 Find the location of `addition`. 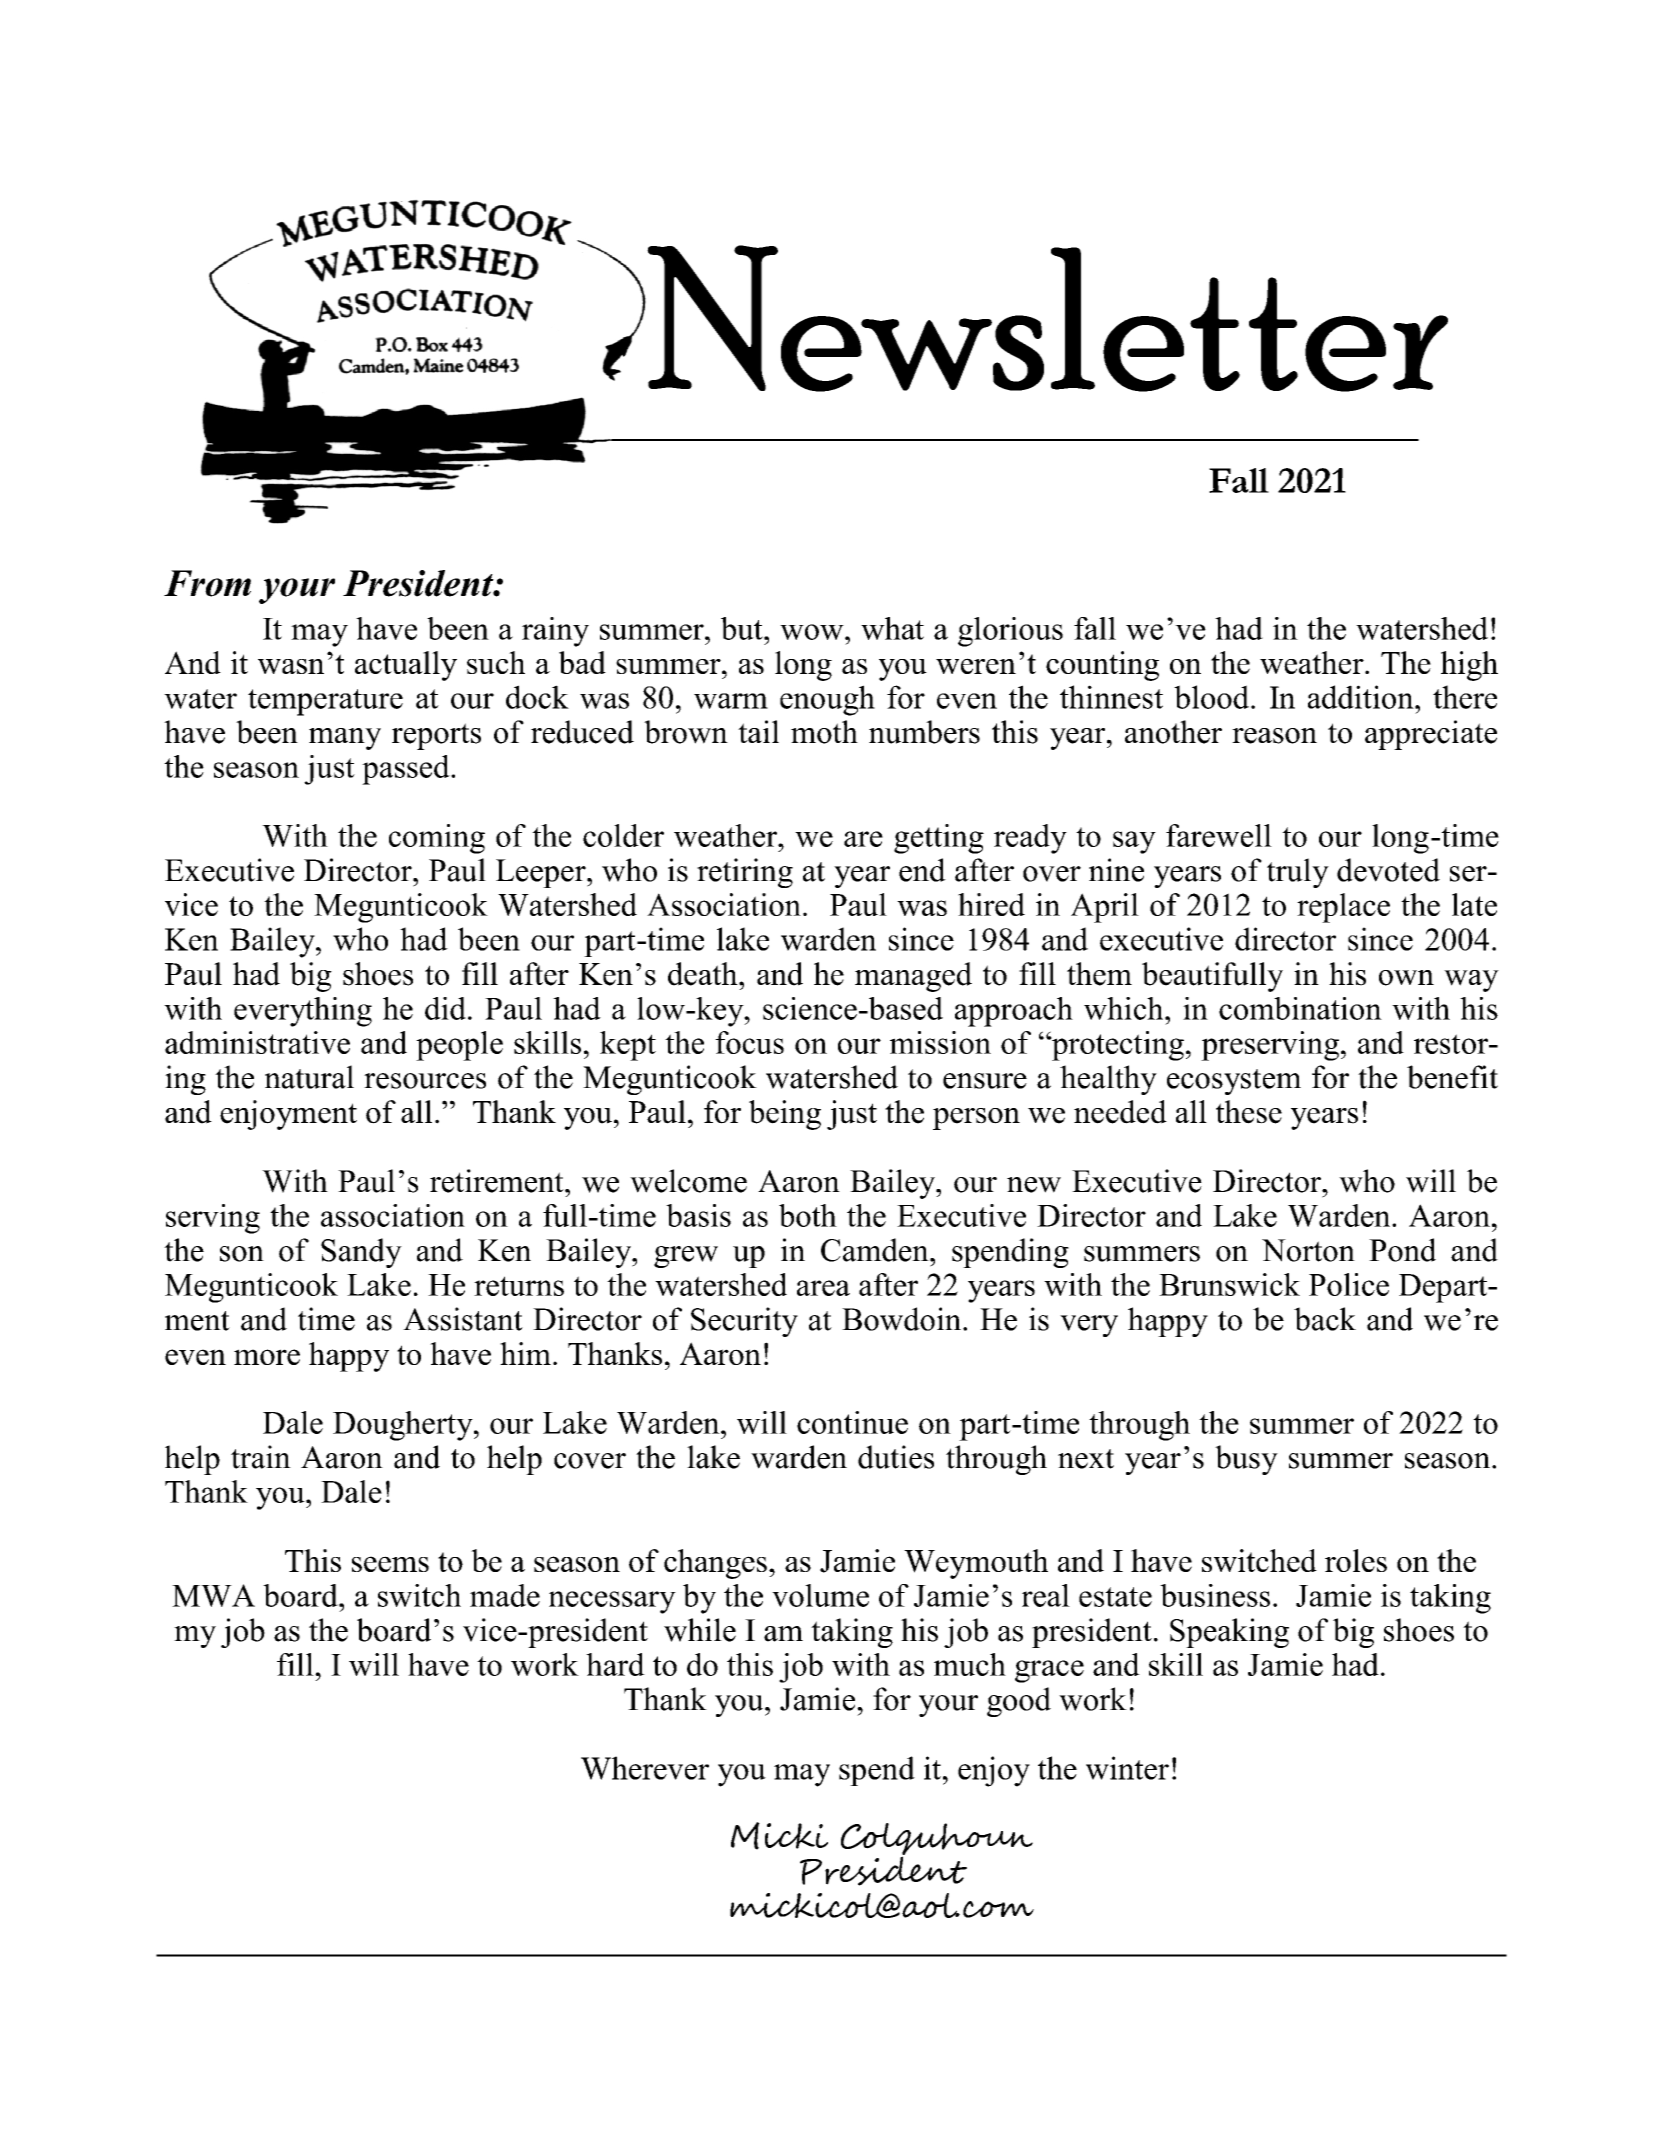

addition is located at coordinates (1362, 697).
